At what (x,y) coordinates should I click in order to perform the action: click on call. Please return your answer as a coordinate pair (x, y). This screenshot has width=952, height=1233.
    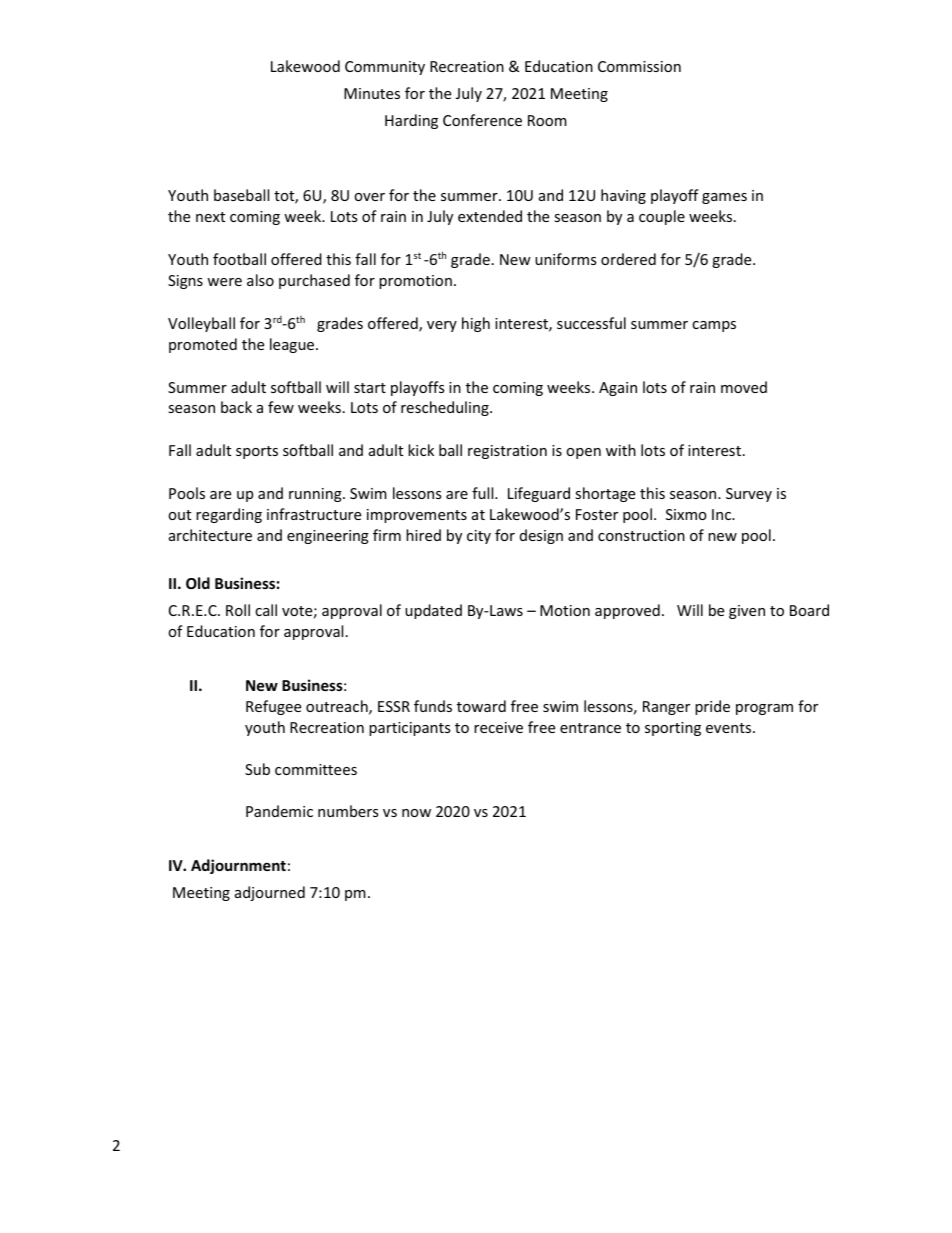
    Looking at the image, I should click on (266, 610).
